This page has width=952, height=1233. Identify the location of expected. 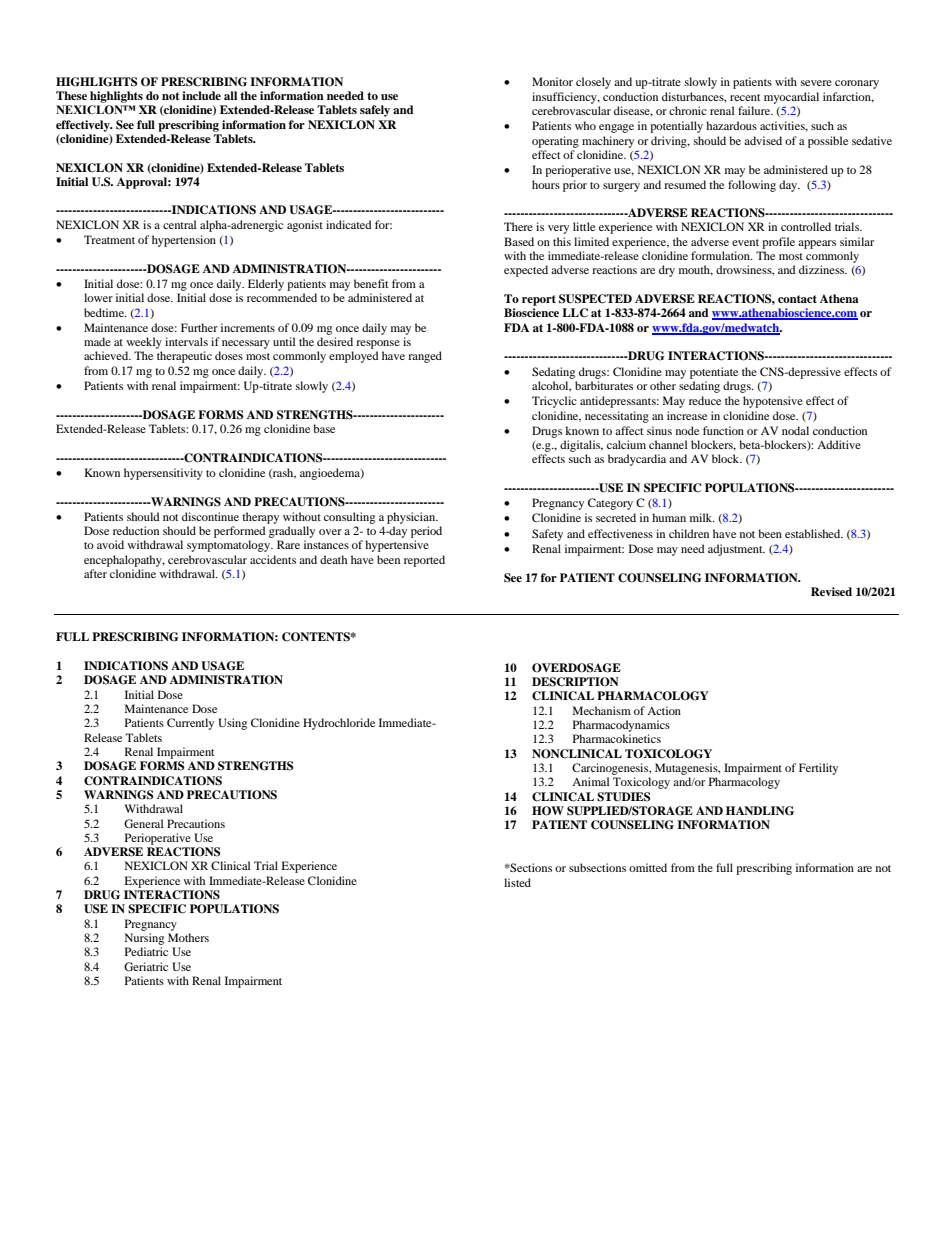
(526, 271).
